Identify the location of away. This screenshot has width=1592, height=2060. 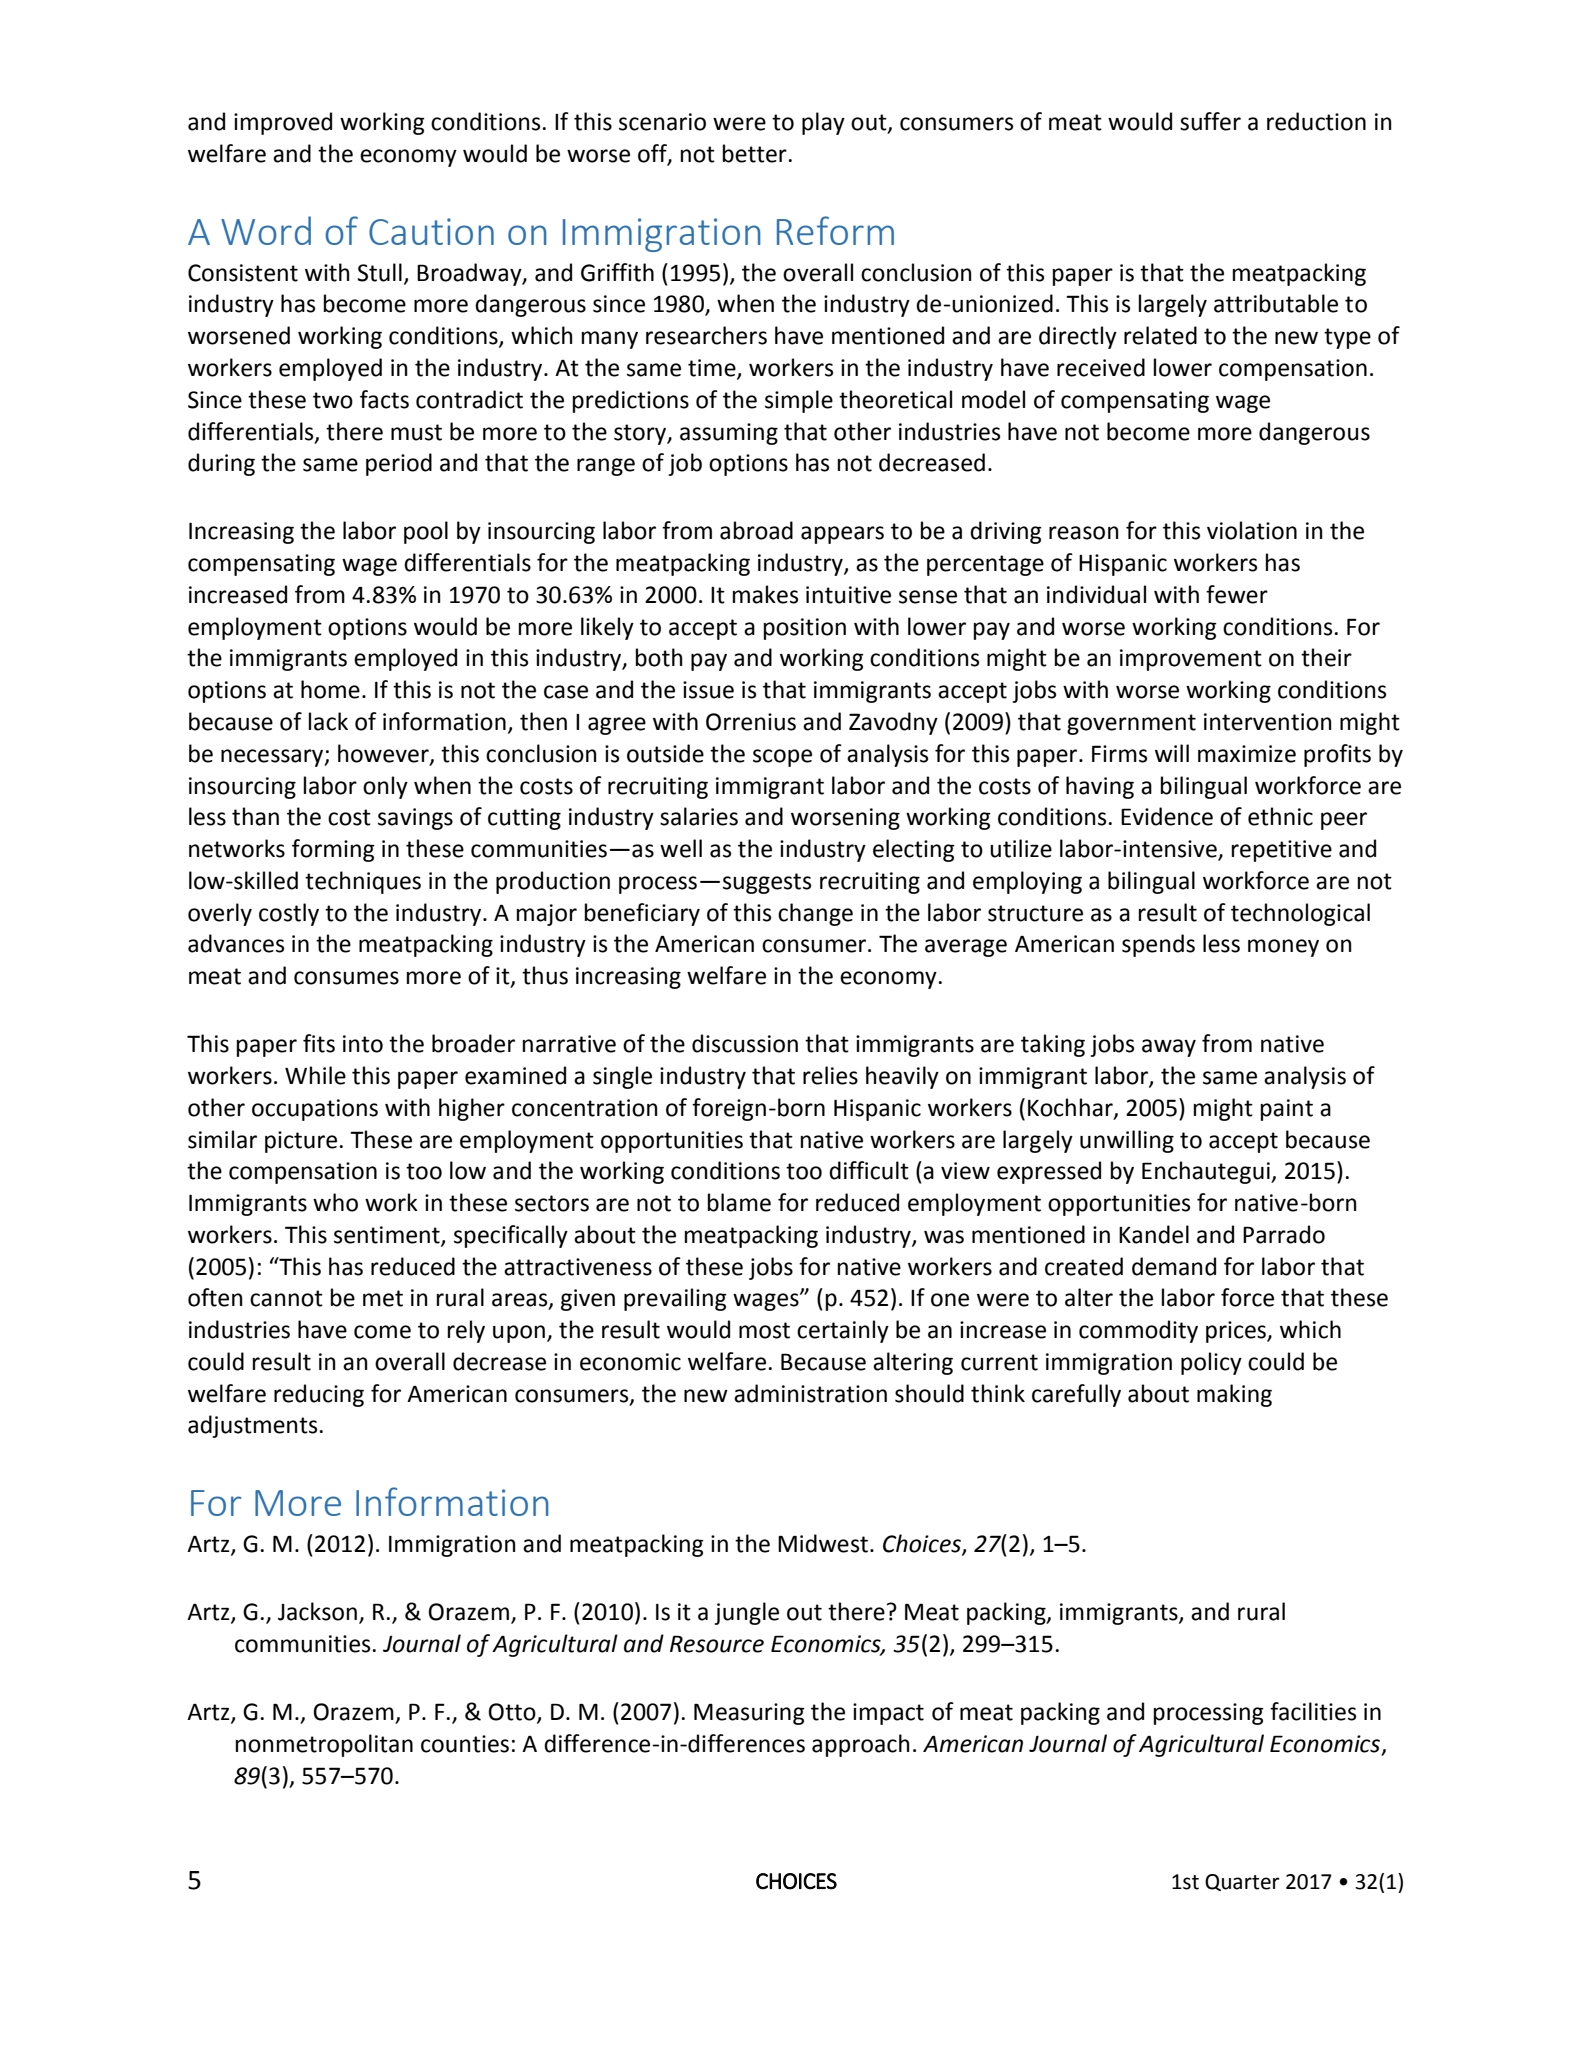
(1169, 1048).
